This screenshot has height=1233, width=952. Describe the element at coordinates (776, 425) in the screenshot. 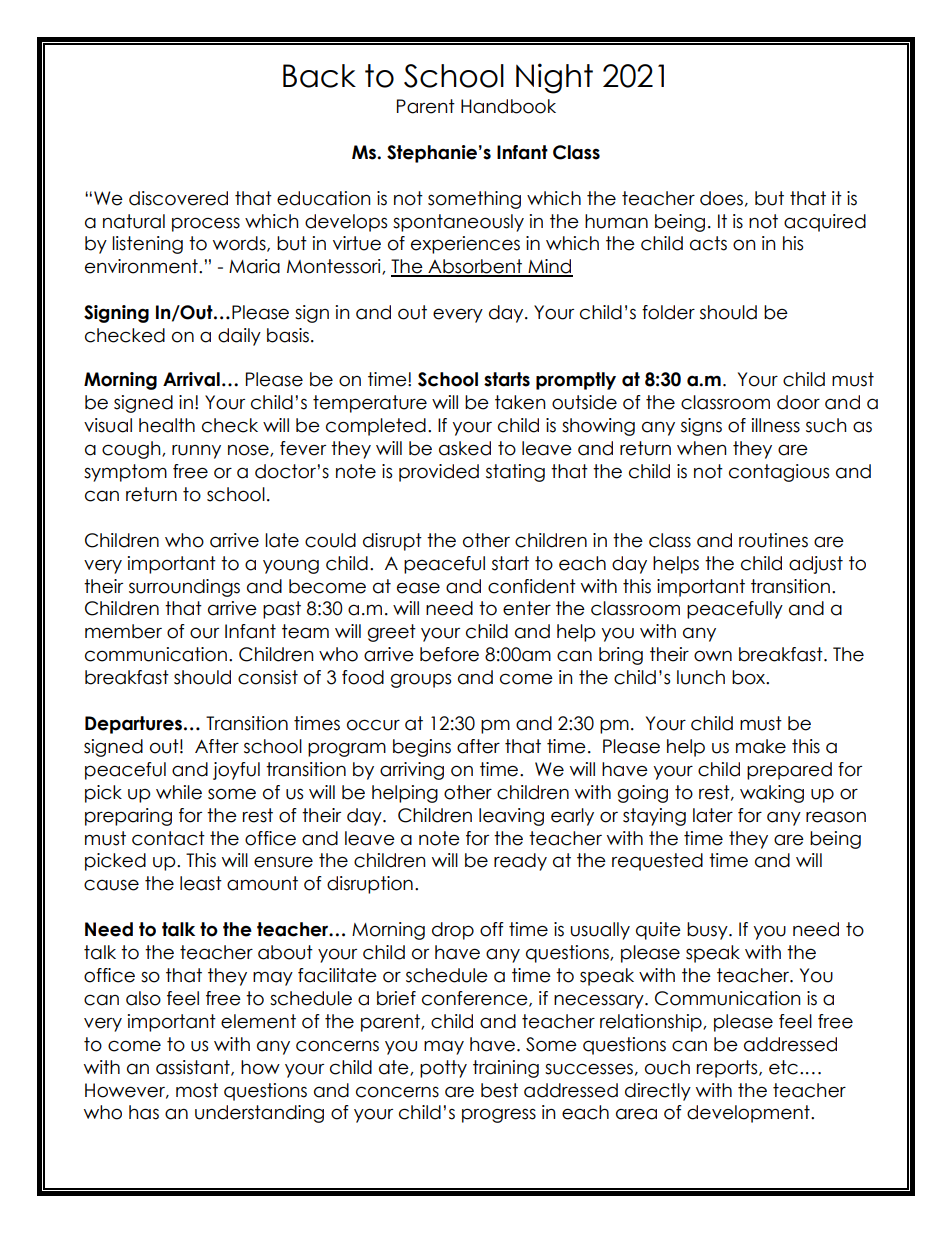

I see `illness` at that location.
